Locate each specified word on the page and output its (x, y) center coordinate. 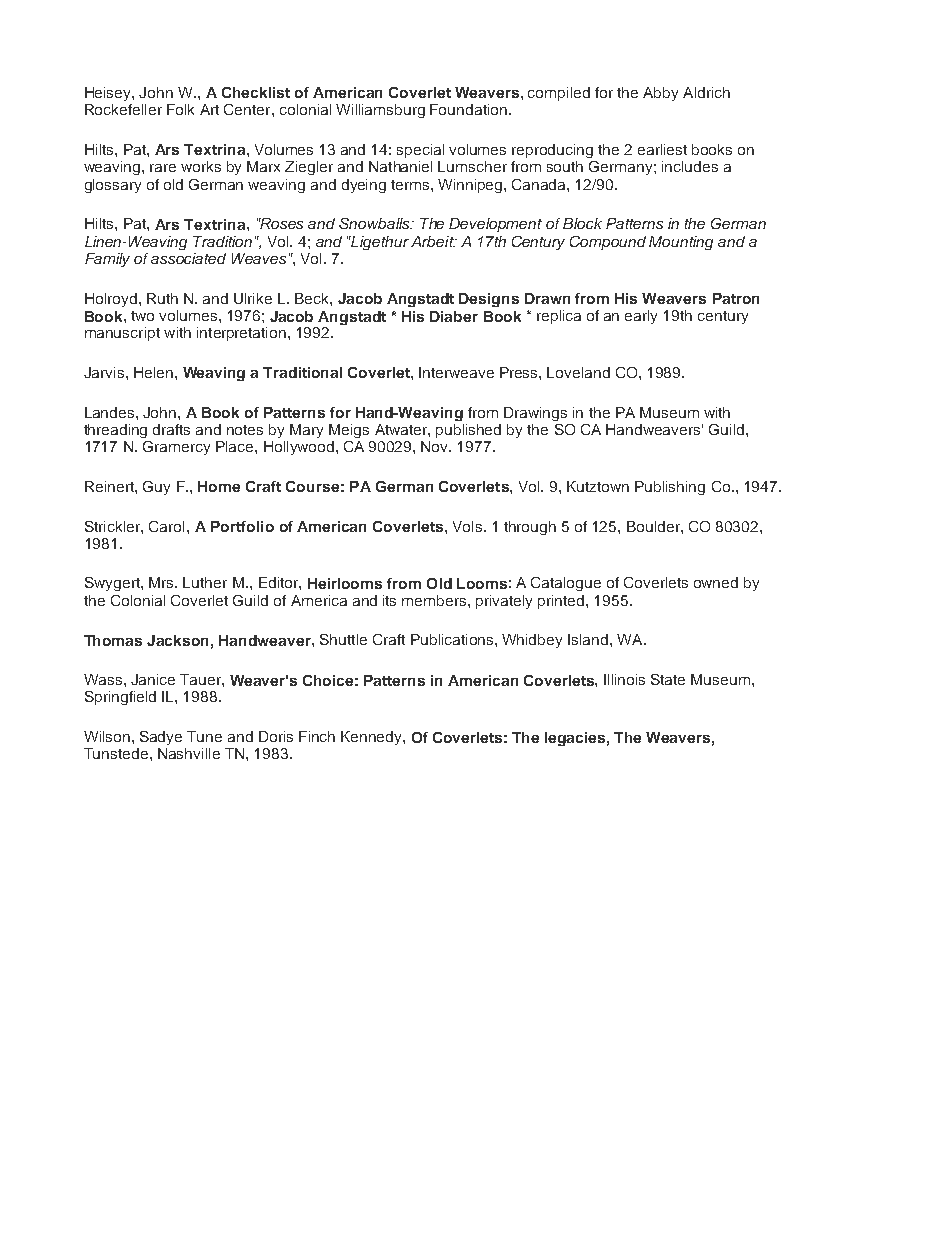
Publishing (670, 488)
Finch (317, 736)
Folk (180, 109)
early (641, 317)
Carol (166, 526)
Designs (489, 300)
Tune (204, 736)
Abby (660, 94)
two (142, 316)
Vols (467, 526)
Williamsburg (380, 111)
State (668, 679)
